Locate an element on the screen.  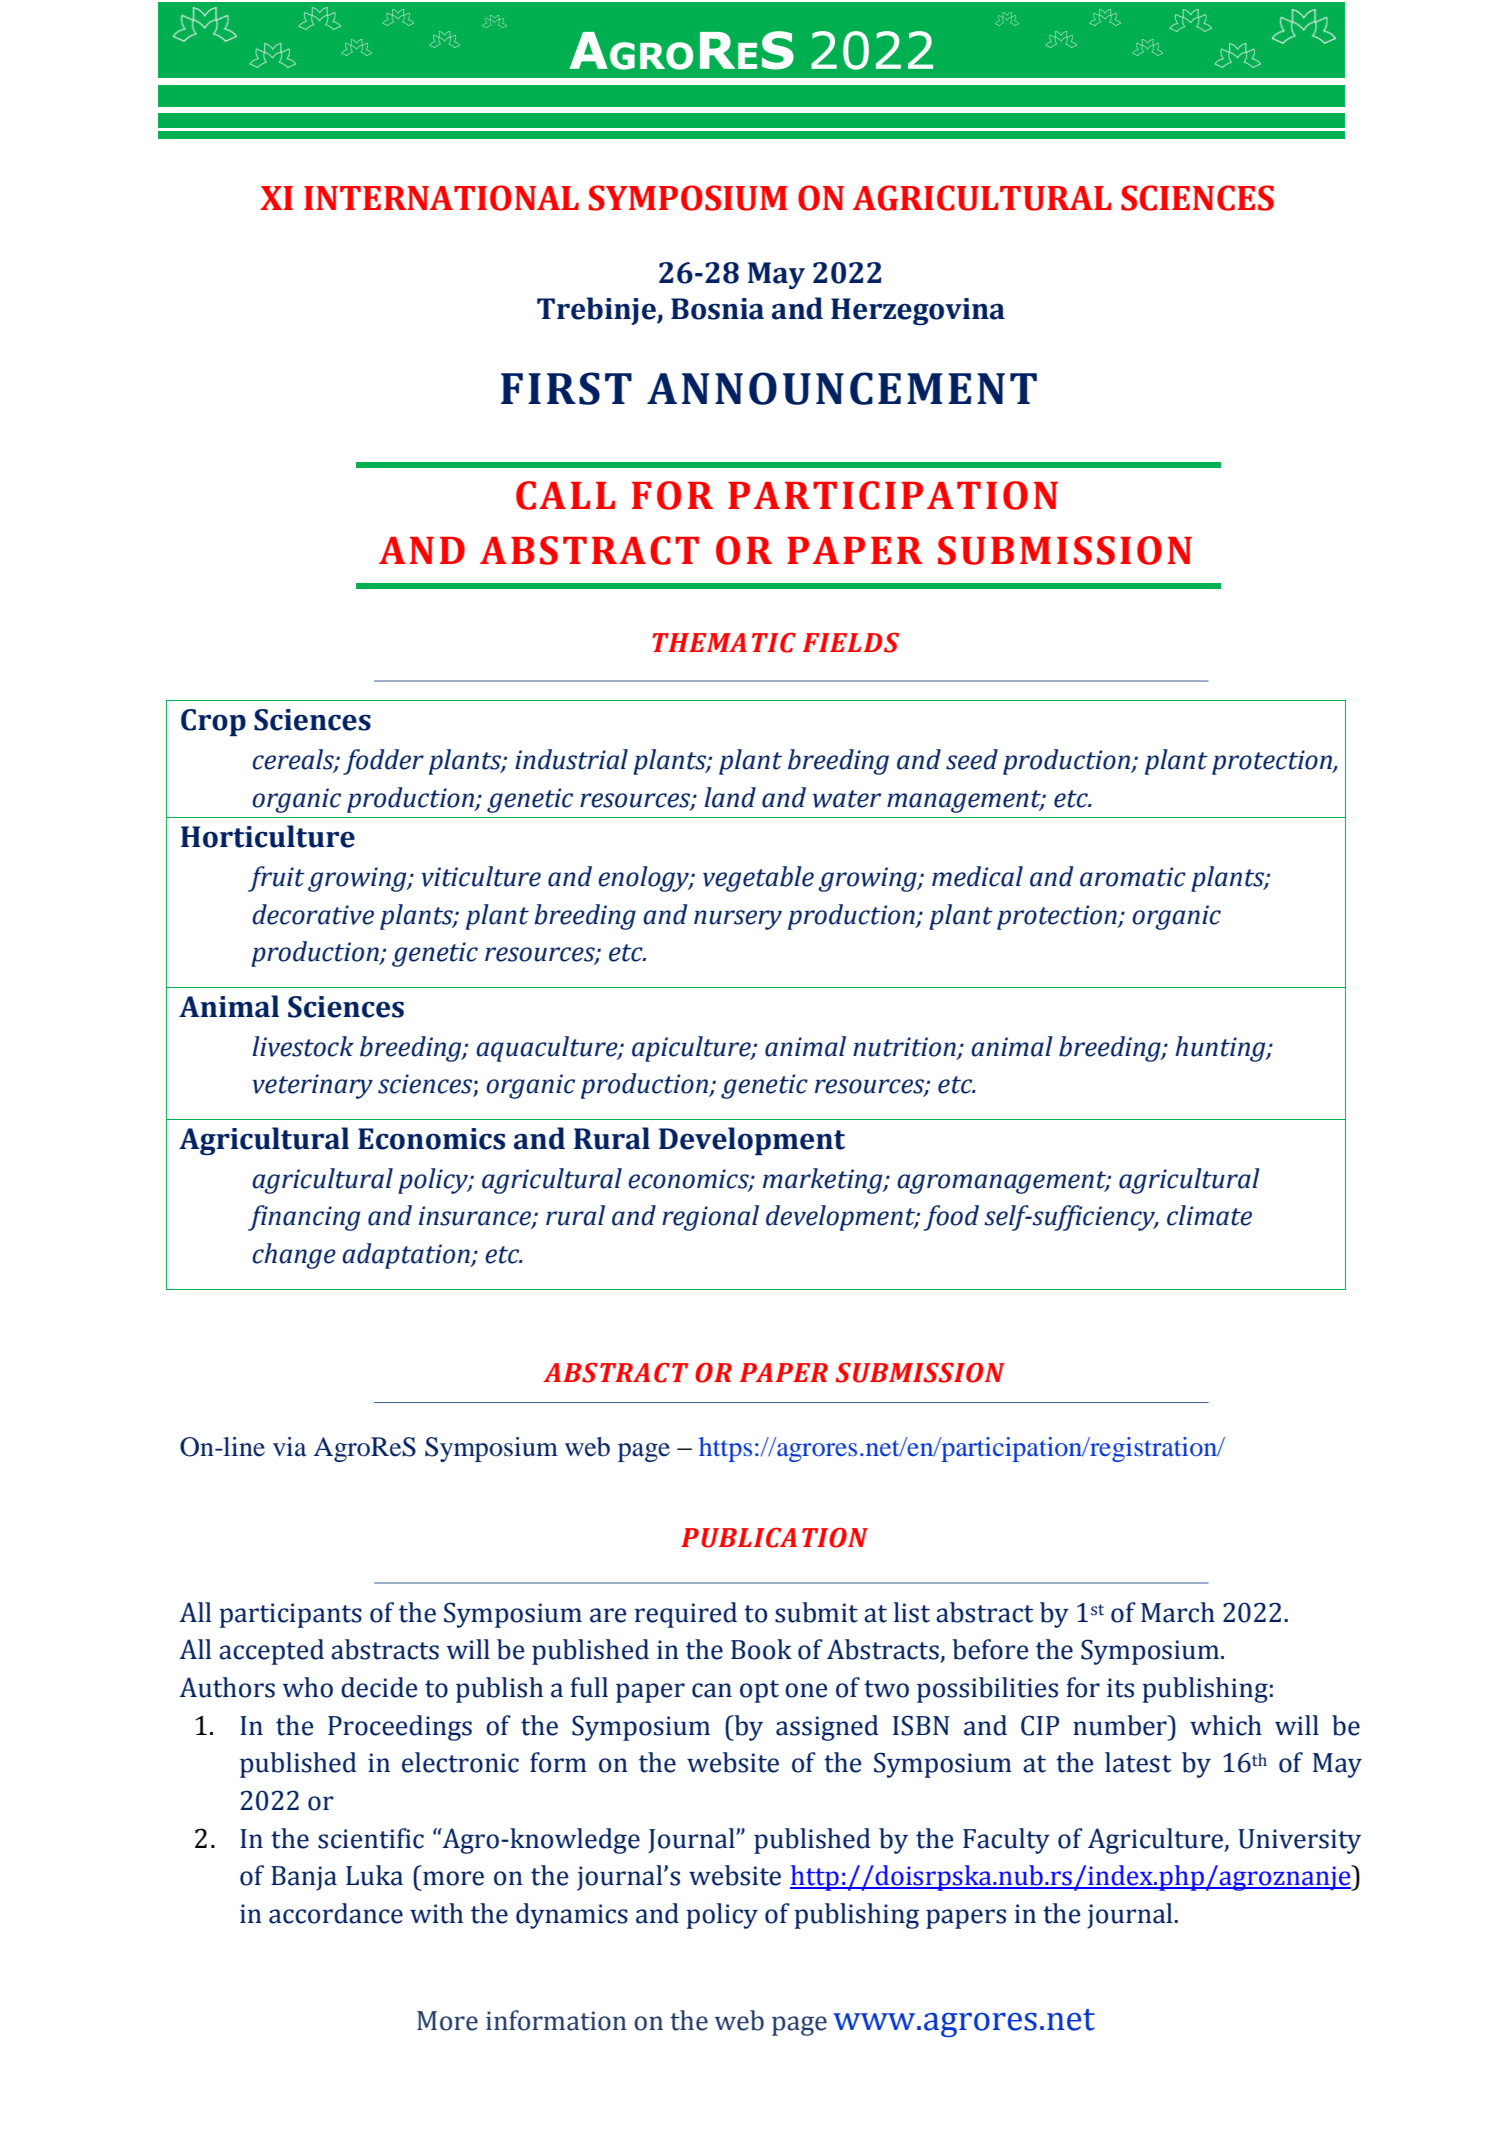
Bosnia is located at coordinates (717, 309).
